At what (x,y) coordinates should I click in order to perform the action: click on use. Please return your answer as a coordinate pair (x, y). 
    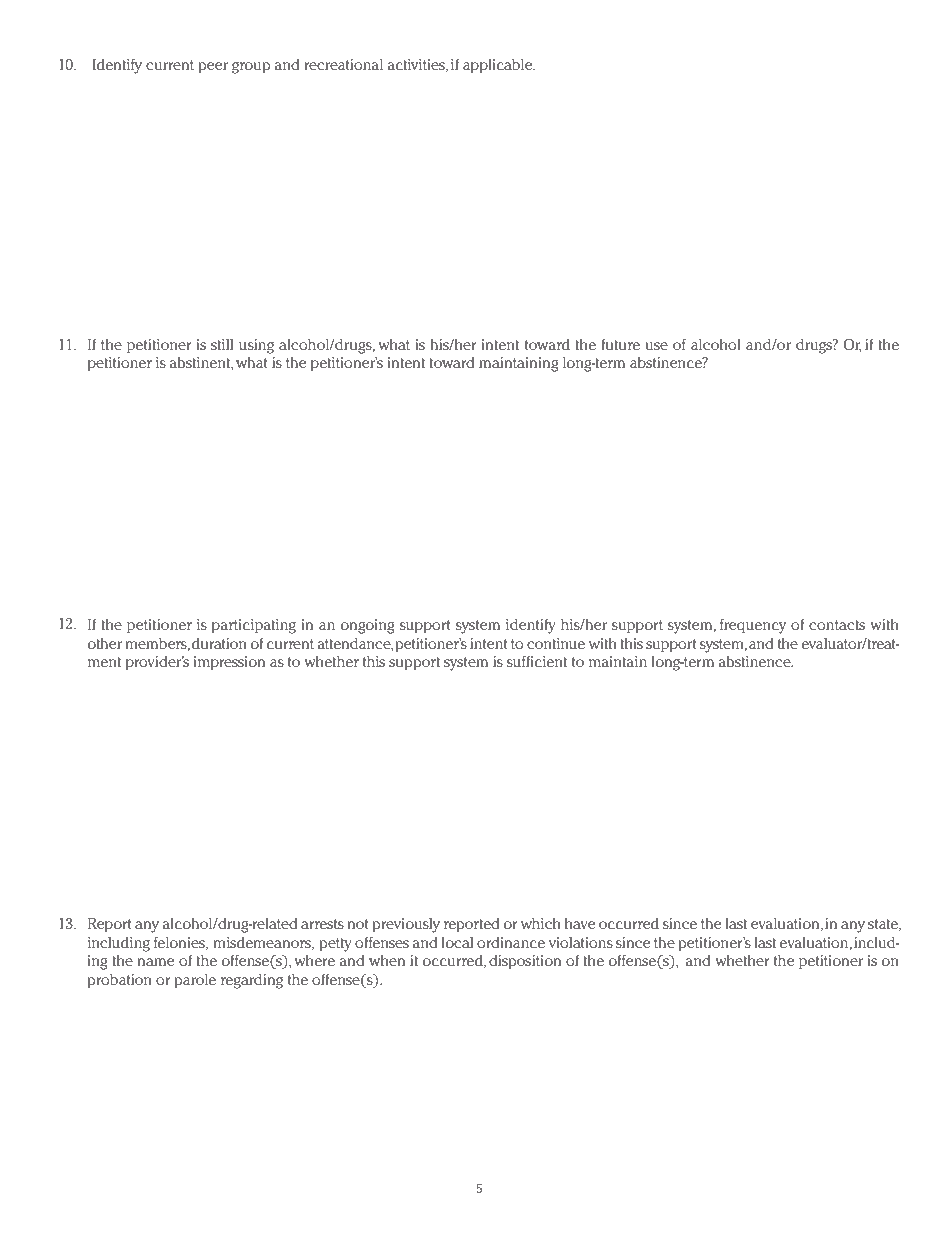
    Looking at the image, I should click on (657, 346).
